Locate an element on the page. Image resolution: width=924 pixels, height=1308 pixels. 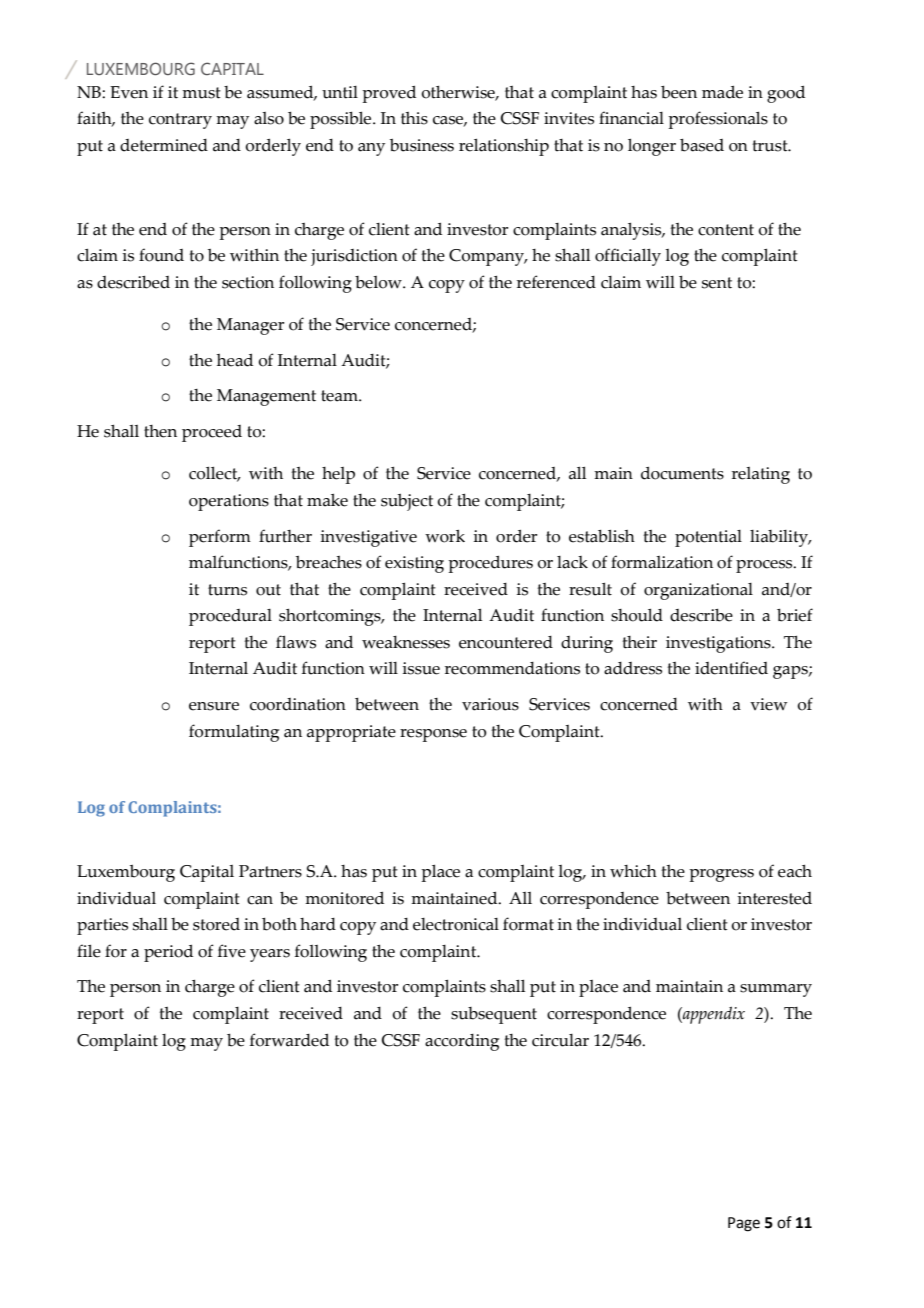
this is located at coordinates (414, 118).
